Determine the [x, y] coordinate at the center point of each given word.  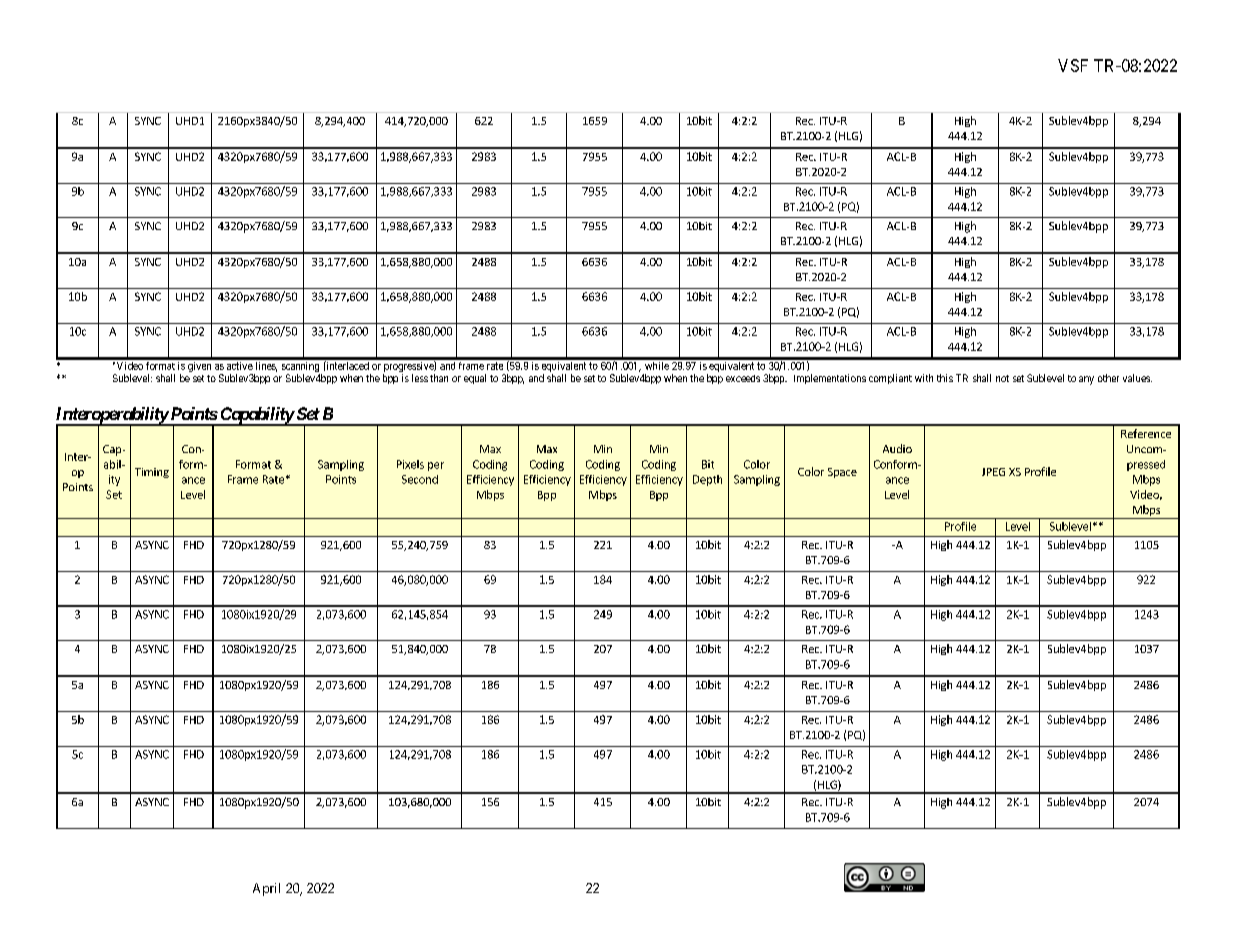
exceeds [743, 378]
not [1002, 378]
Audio [897, 448]
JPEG [993, 472]
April [266, 889]
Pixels [410, 464]
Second [420, 479]
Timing [152, 473]
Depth [707, 480]
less [420, 378]
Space [842, 473]
